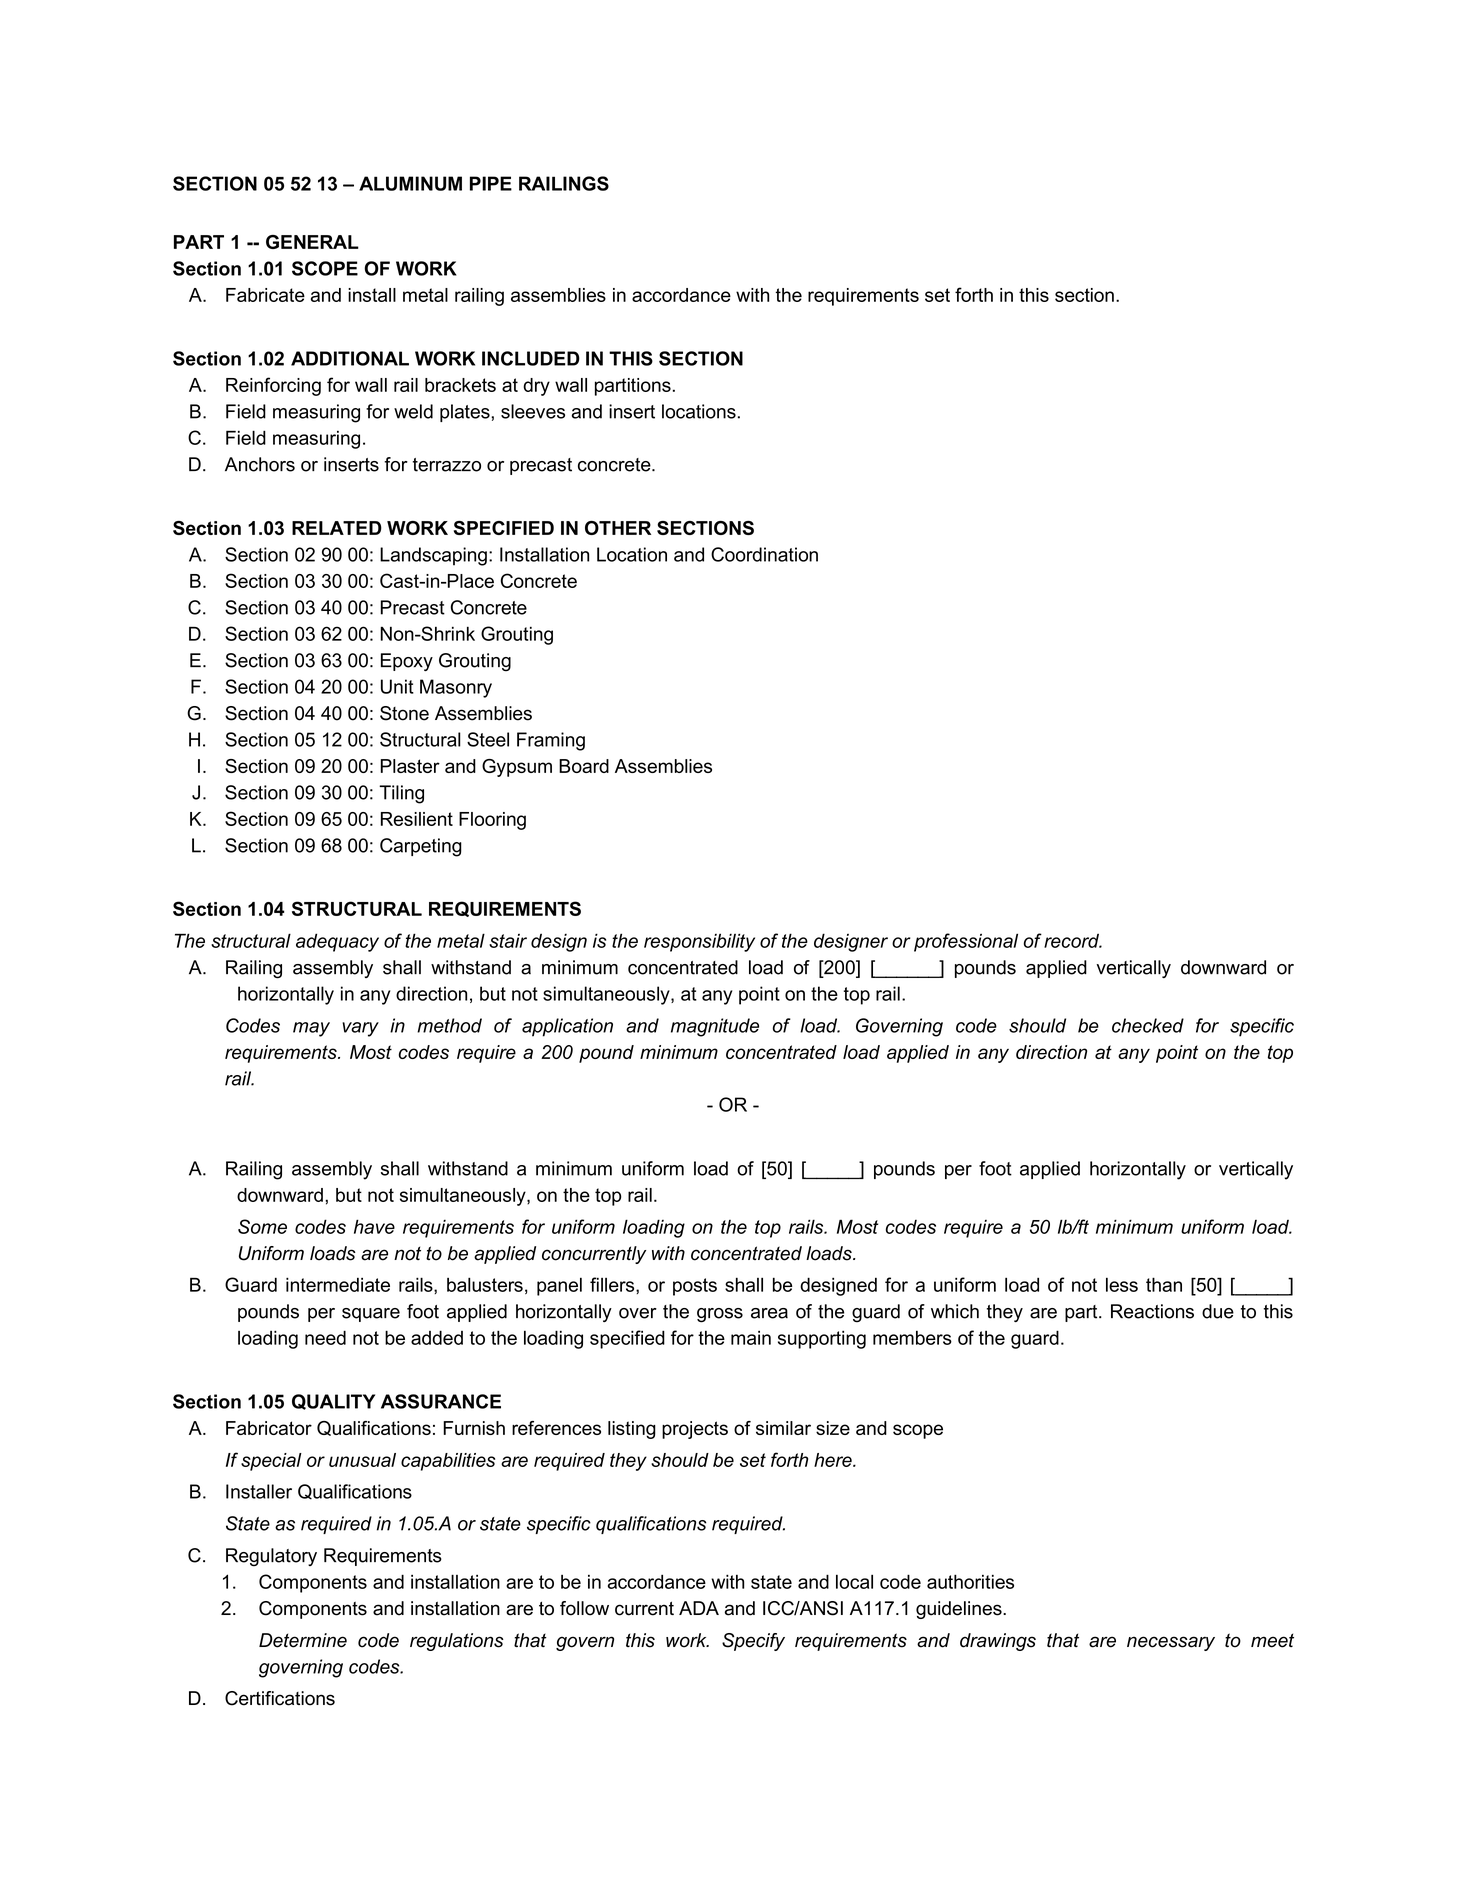  Describe the element at coordinates (371, 1315) in the screenshot. I see `square` at that location.
